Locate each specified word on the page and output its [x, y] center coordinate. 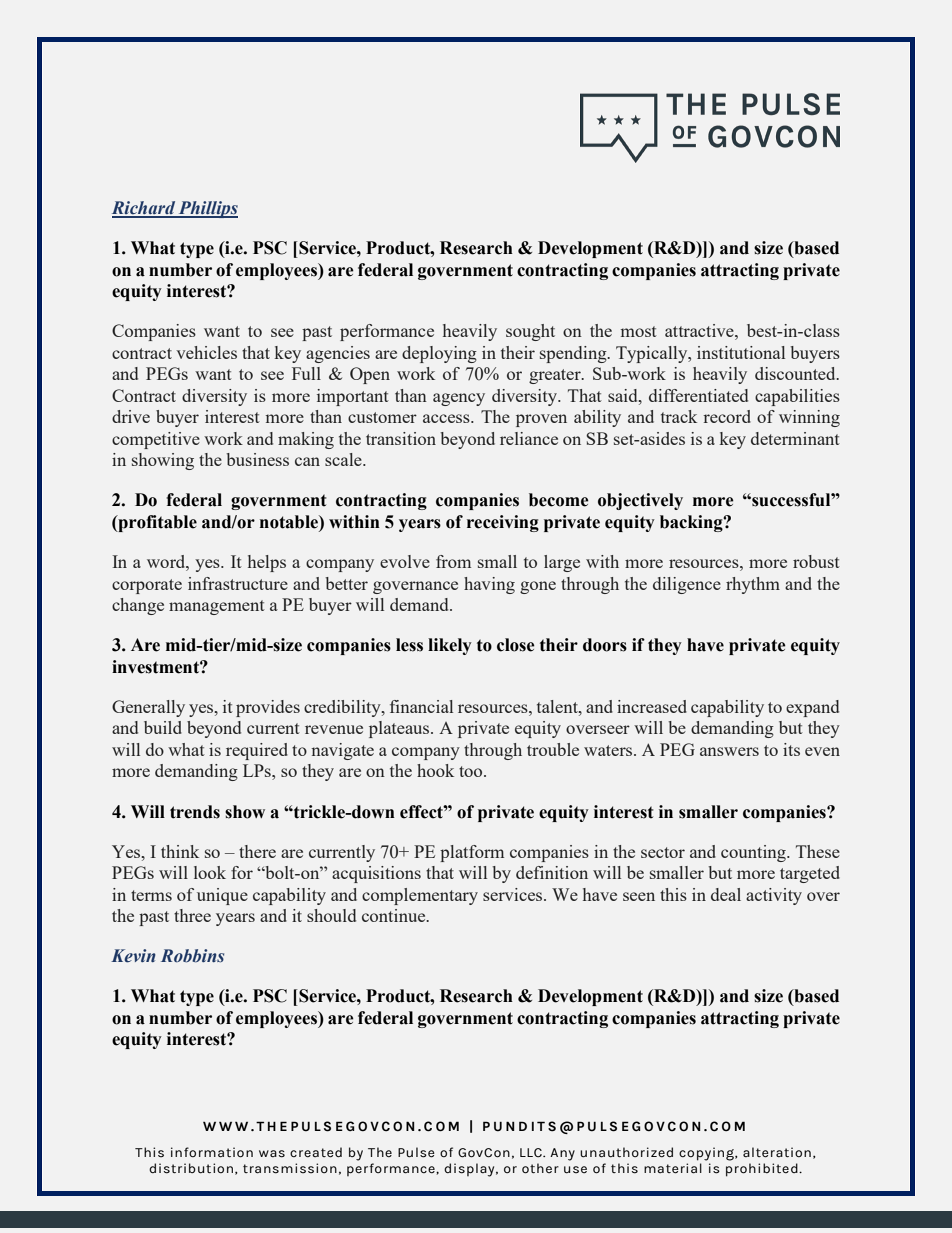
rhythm [753, 585]
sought [530, 332]
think [180, 851]
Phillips [207, 209]
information [212, 1152]
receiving [503, 523]
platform [472, 853]
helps [267, 563]
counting [754, 853]
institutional [741, 352]
